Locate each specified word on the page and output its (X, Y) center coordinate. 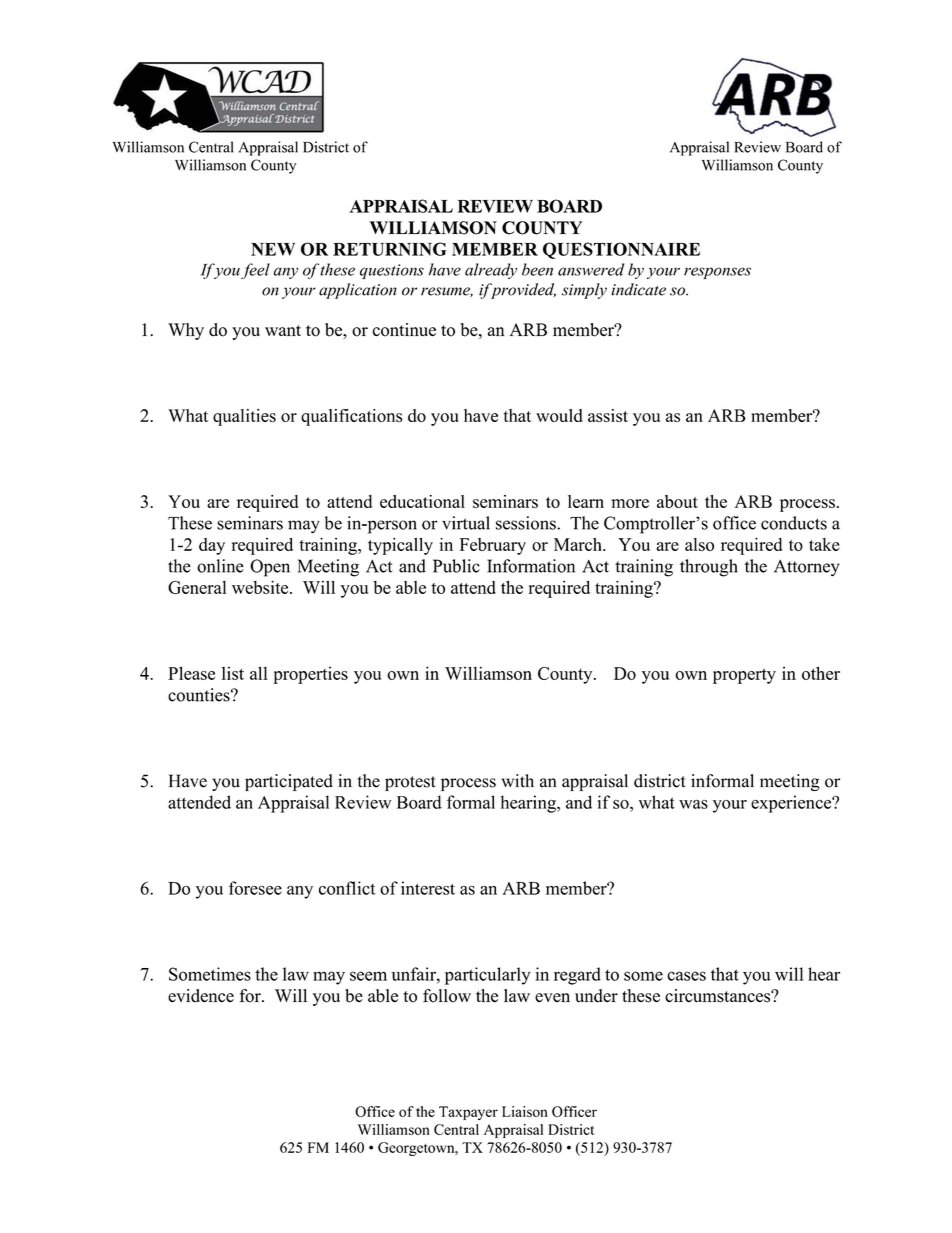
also (699, 544)
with (517, 781)
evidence (201, 996)
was (693, 804)
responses (717, 273)
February (492, 546)
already (491, 271)
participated (289, 782)
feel (255, 271)
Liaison (525, 1111)
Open (270, 568)
